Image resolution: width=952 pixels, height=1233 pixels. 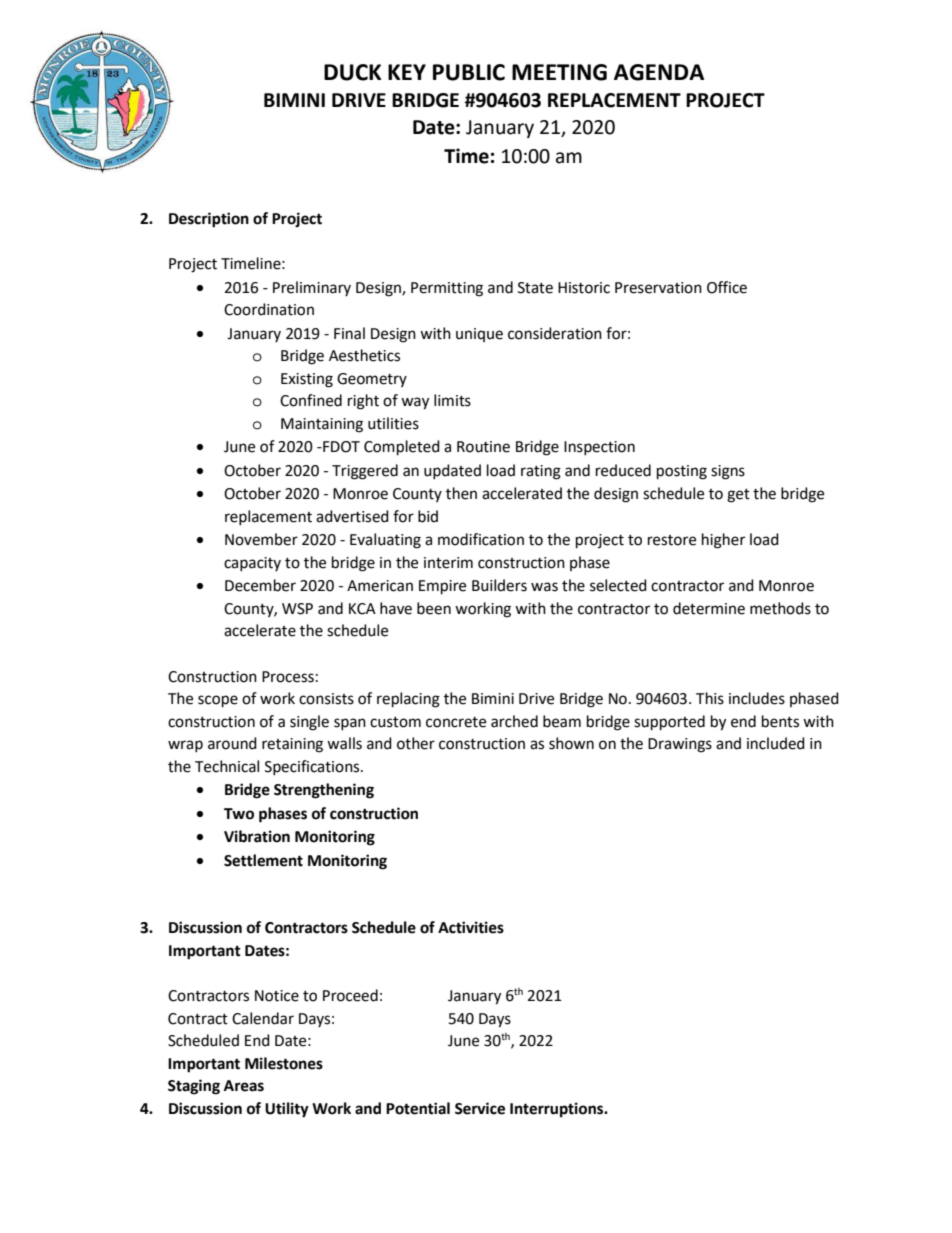 What do you see at coordinates (311, 400) in the screenshot?
I see `Confined` at bounding box center [311, 400].
